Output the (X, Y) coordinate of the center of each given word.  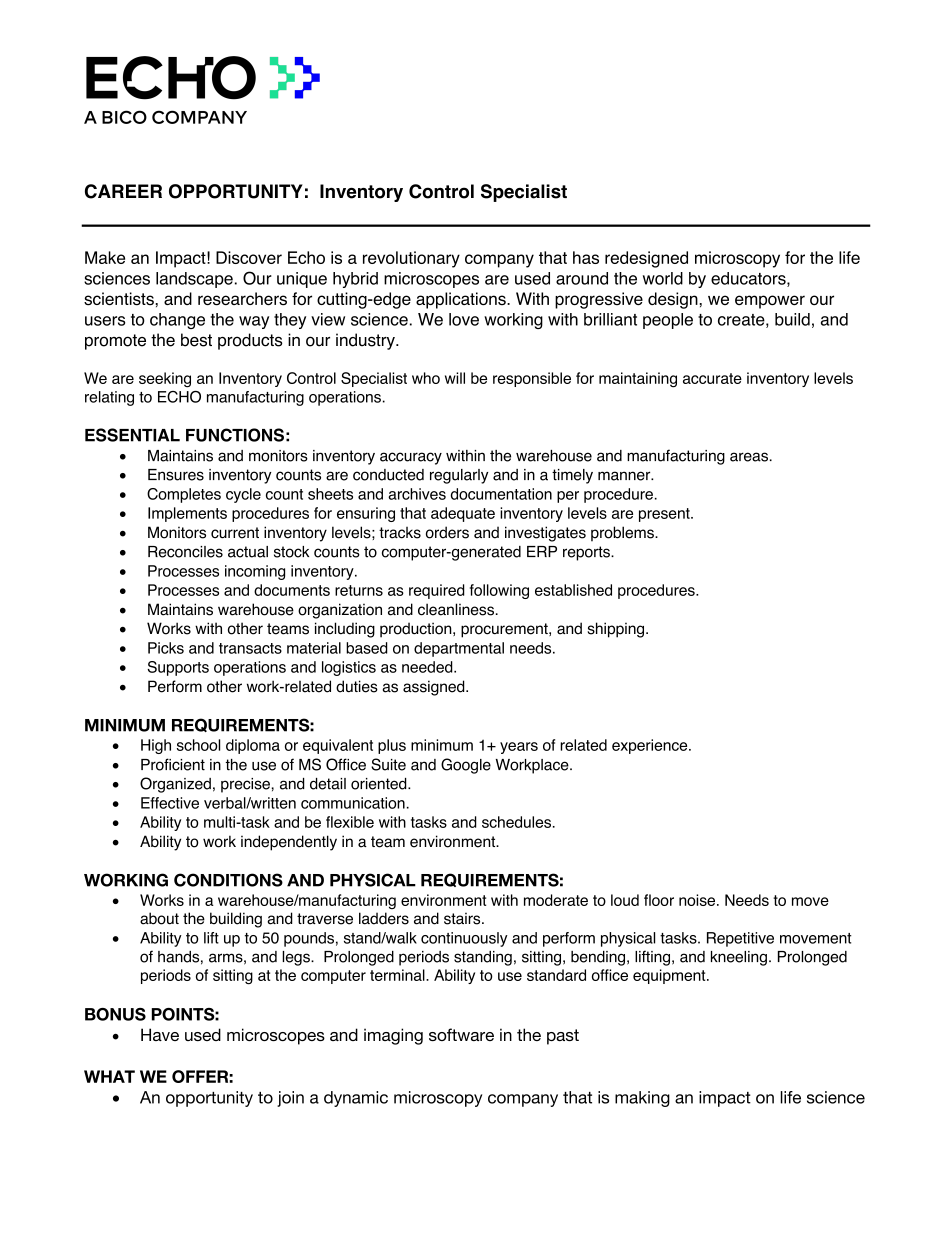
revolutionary (411, 259)
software (461, 1034)
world (663, 278)
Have (160, 1034)
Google (466, 766)
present (665, 515)
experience (651, 746)
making (642, 1099)
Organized (175, 785)
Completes (184, 495)
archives (417, 494)
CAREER (123, 191)
